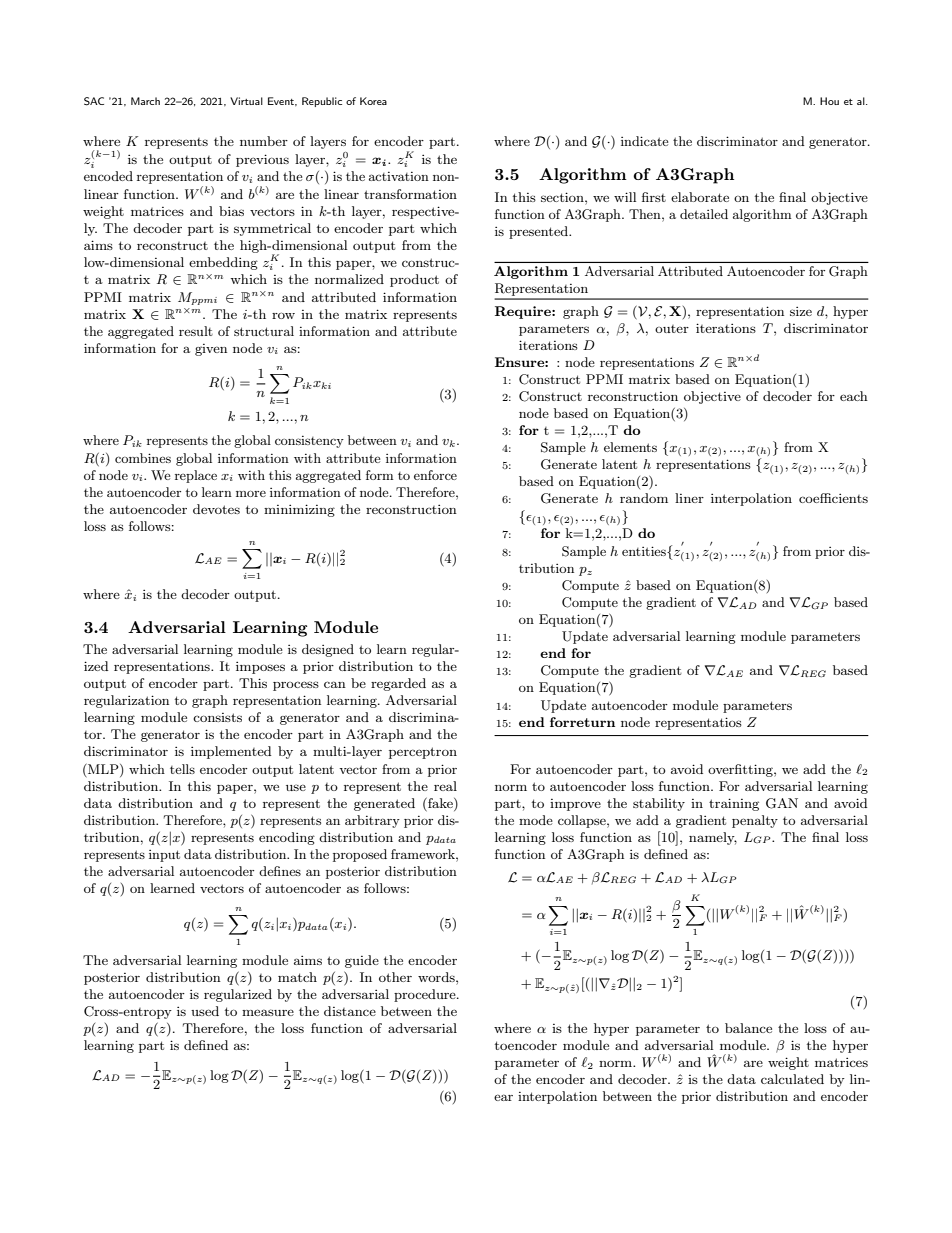 This screenshot has height=1233, width=952. Describe the element at coordinates (399, 176) in the screenshot. I see `activation` at that location.
